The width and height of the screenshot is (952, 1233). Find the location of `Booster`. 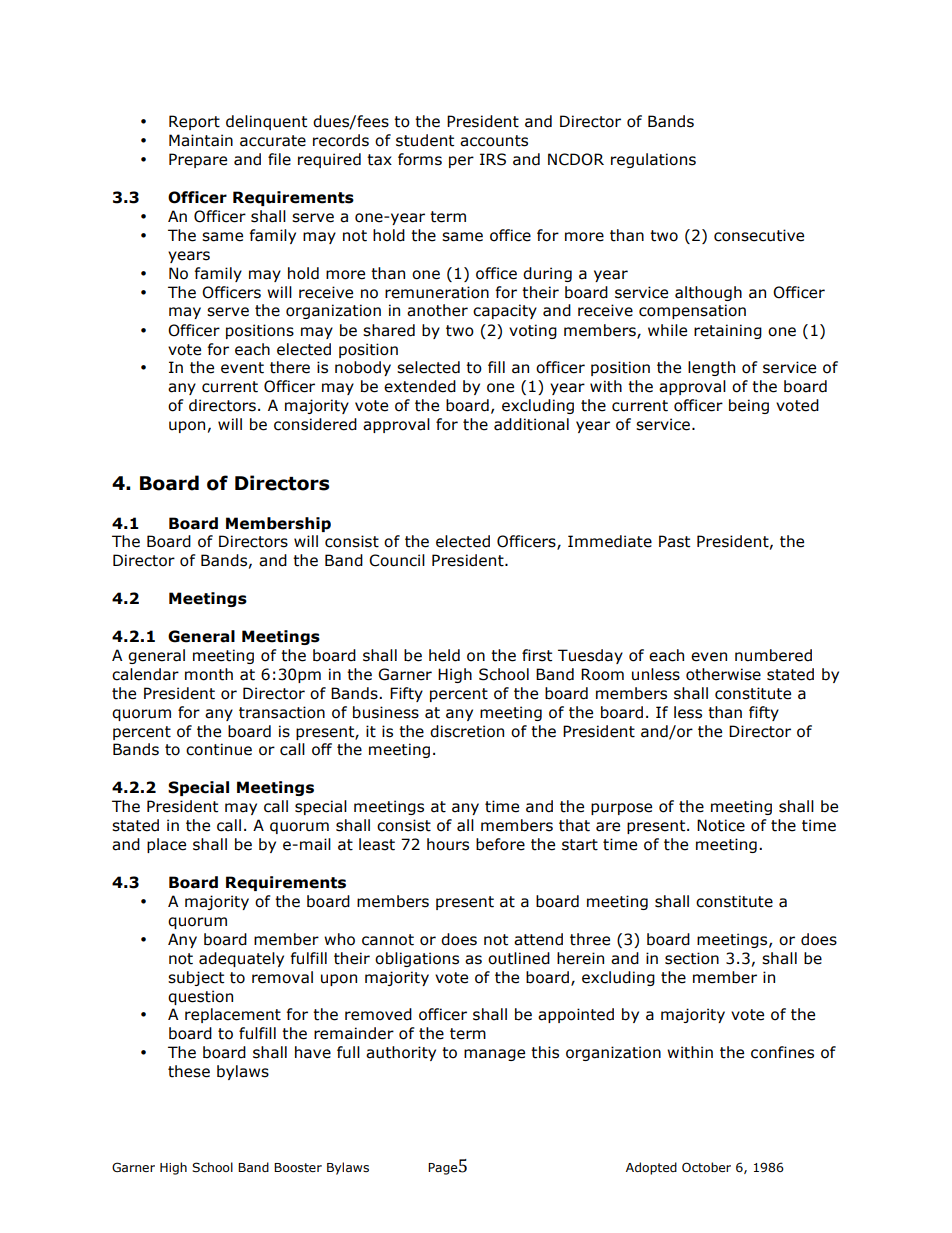

Booster is located at coordinates (298, 1168).
